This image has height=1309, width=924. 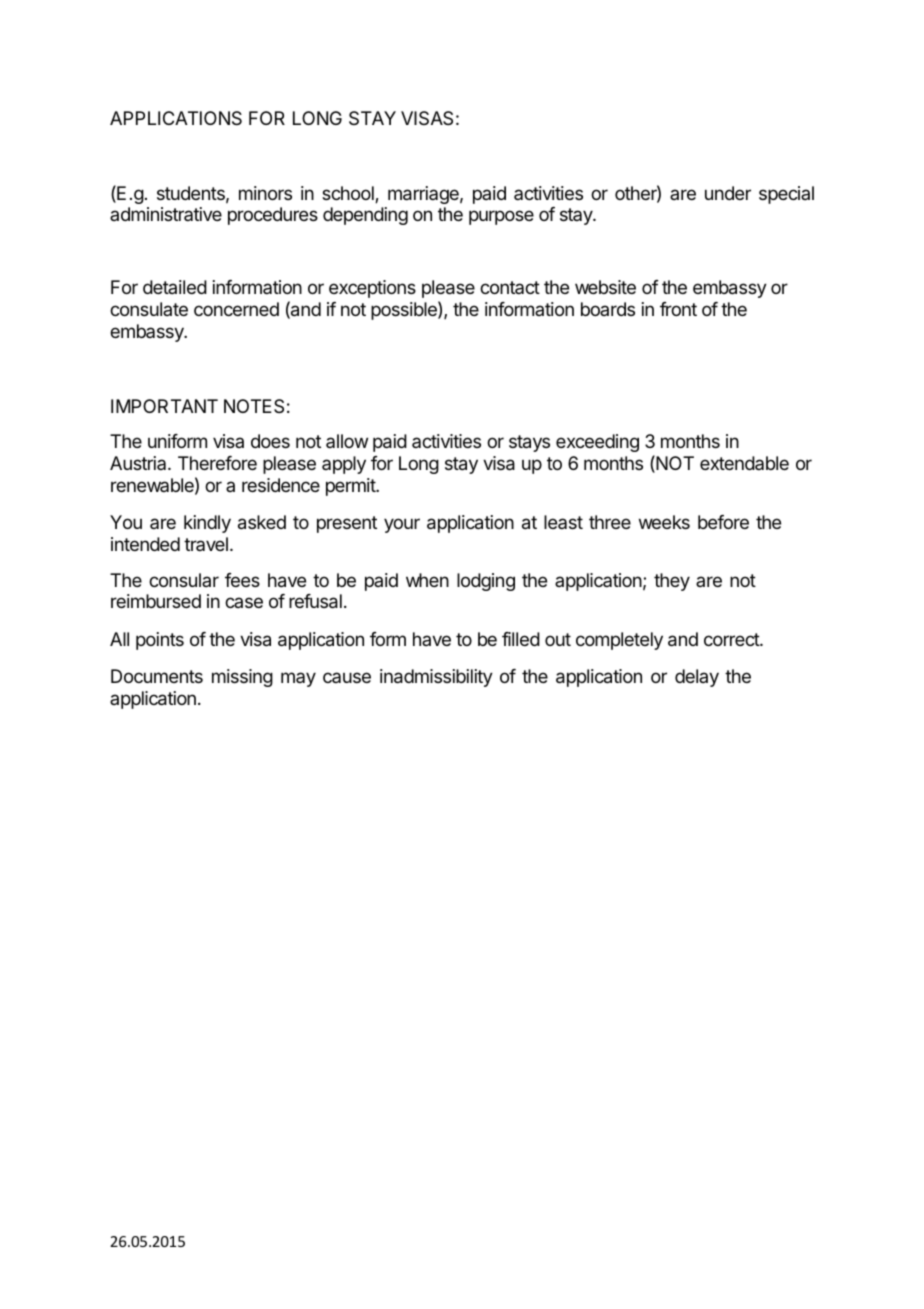 What do you see at coordinates (510, 287) in the image?
I see `contact` at bounding box center [510, 287].
